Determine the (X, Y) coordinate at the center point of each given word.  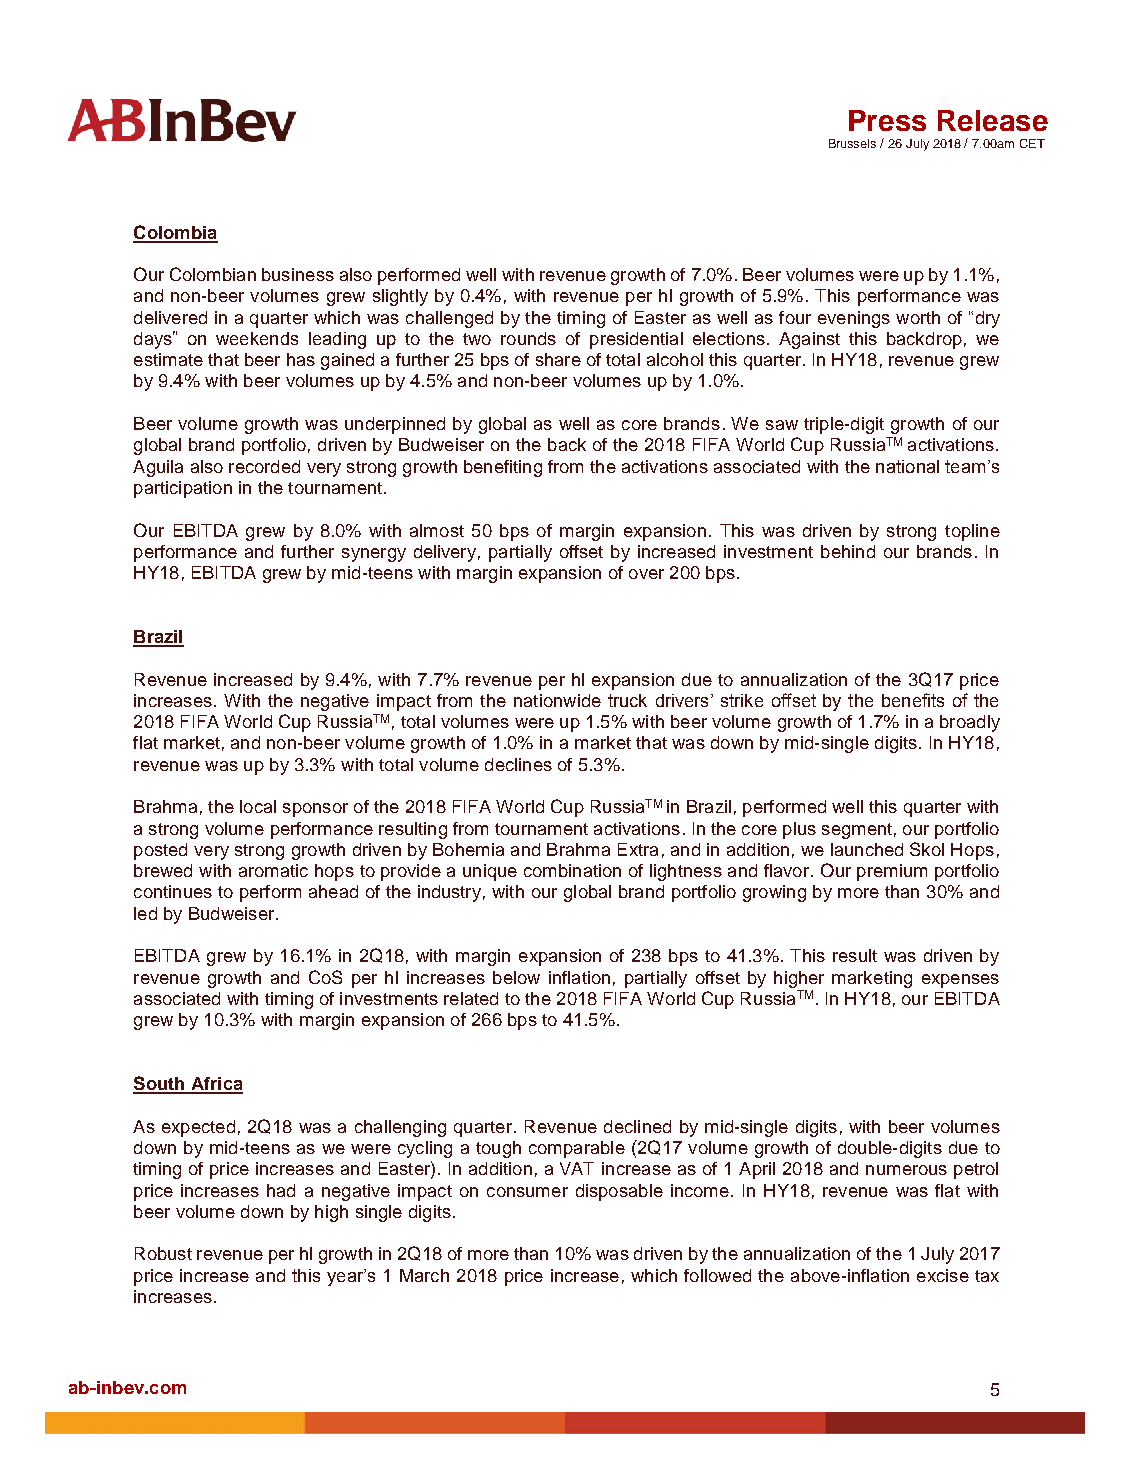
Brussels (852, 143)
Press (887, 120)
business (298, 274)
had (281, 1190)
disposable (619, 1192)
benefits (913, 700)
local (258, 806)
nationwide (557, 700)
